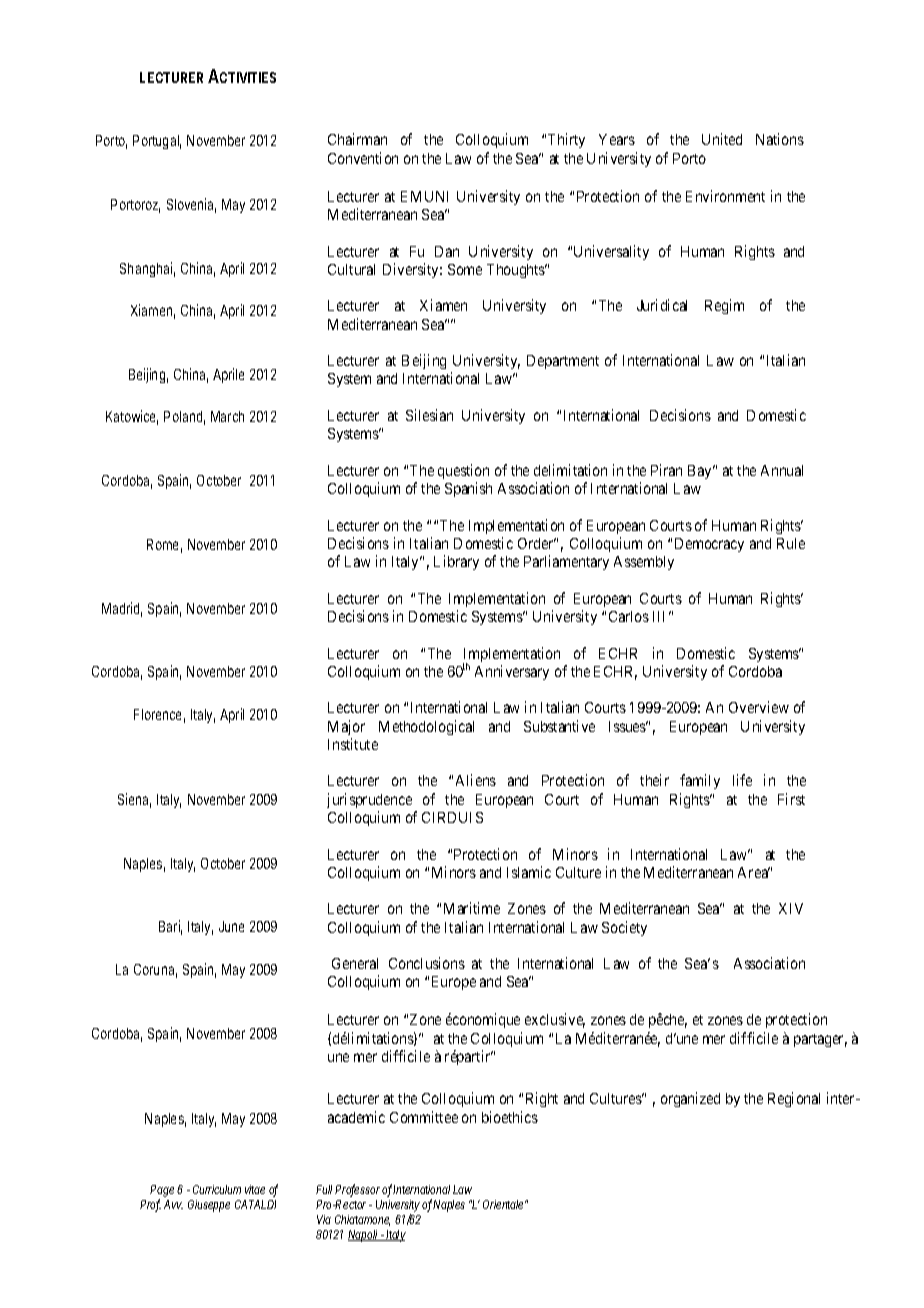 The height and width of the screenshot is (1308, 924). What do you see at coordinates (184, 418) in the screenshot?
I see `Poland` at bounding box center [184, 418].
